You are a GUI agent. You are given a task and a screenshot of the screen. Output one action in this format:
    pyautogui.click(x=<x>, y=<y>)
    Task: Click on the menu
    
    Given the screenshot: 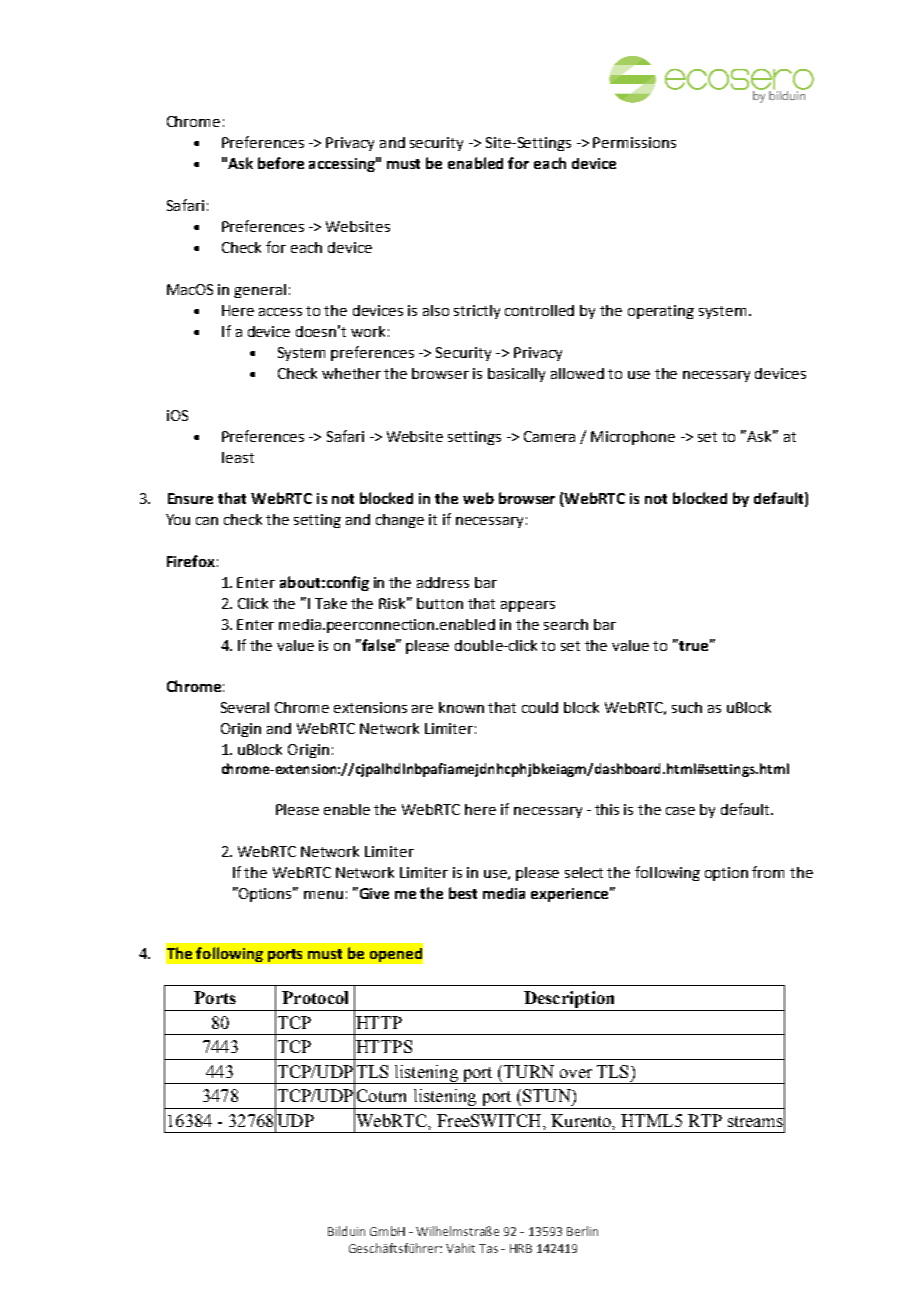 What is the action you would take?
    pyautogui.click(x=323, y=895)
